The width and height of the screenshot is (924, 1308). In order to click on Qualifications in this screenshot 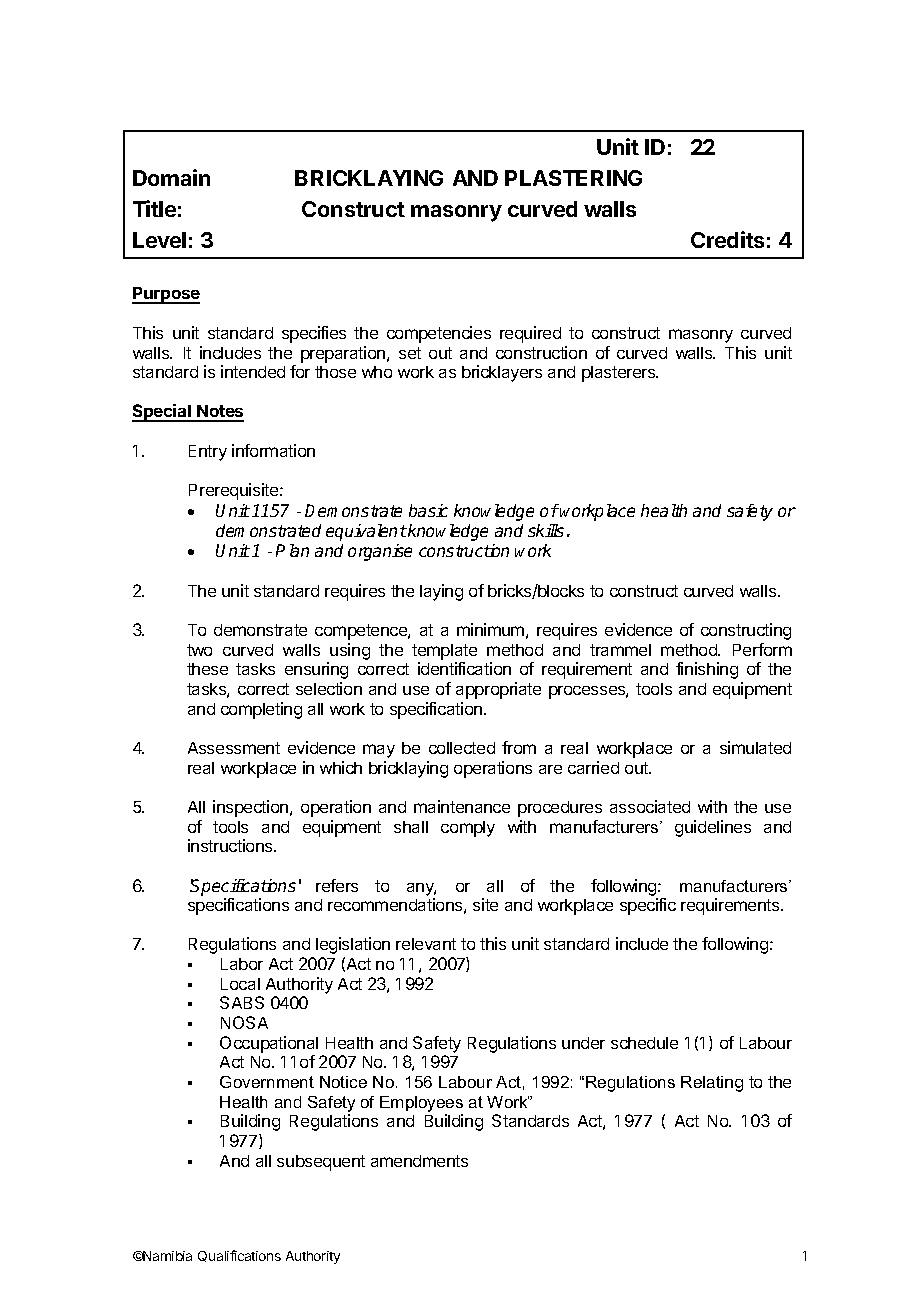, I will do `click(239, 1256)`.
